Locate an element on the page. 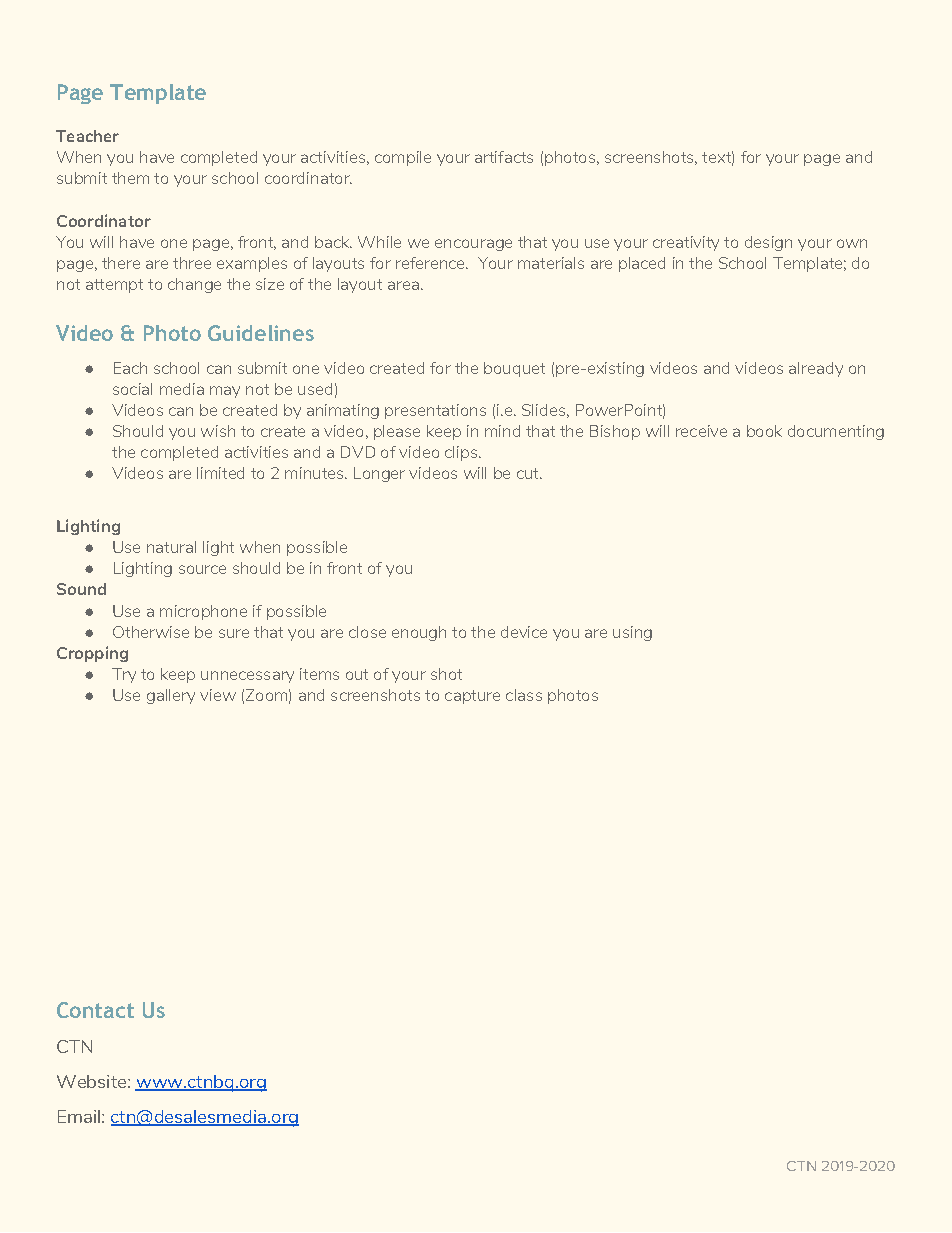 This page has height=1233, width=952. gallery is located at coordinates (171, 696).
